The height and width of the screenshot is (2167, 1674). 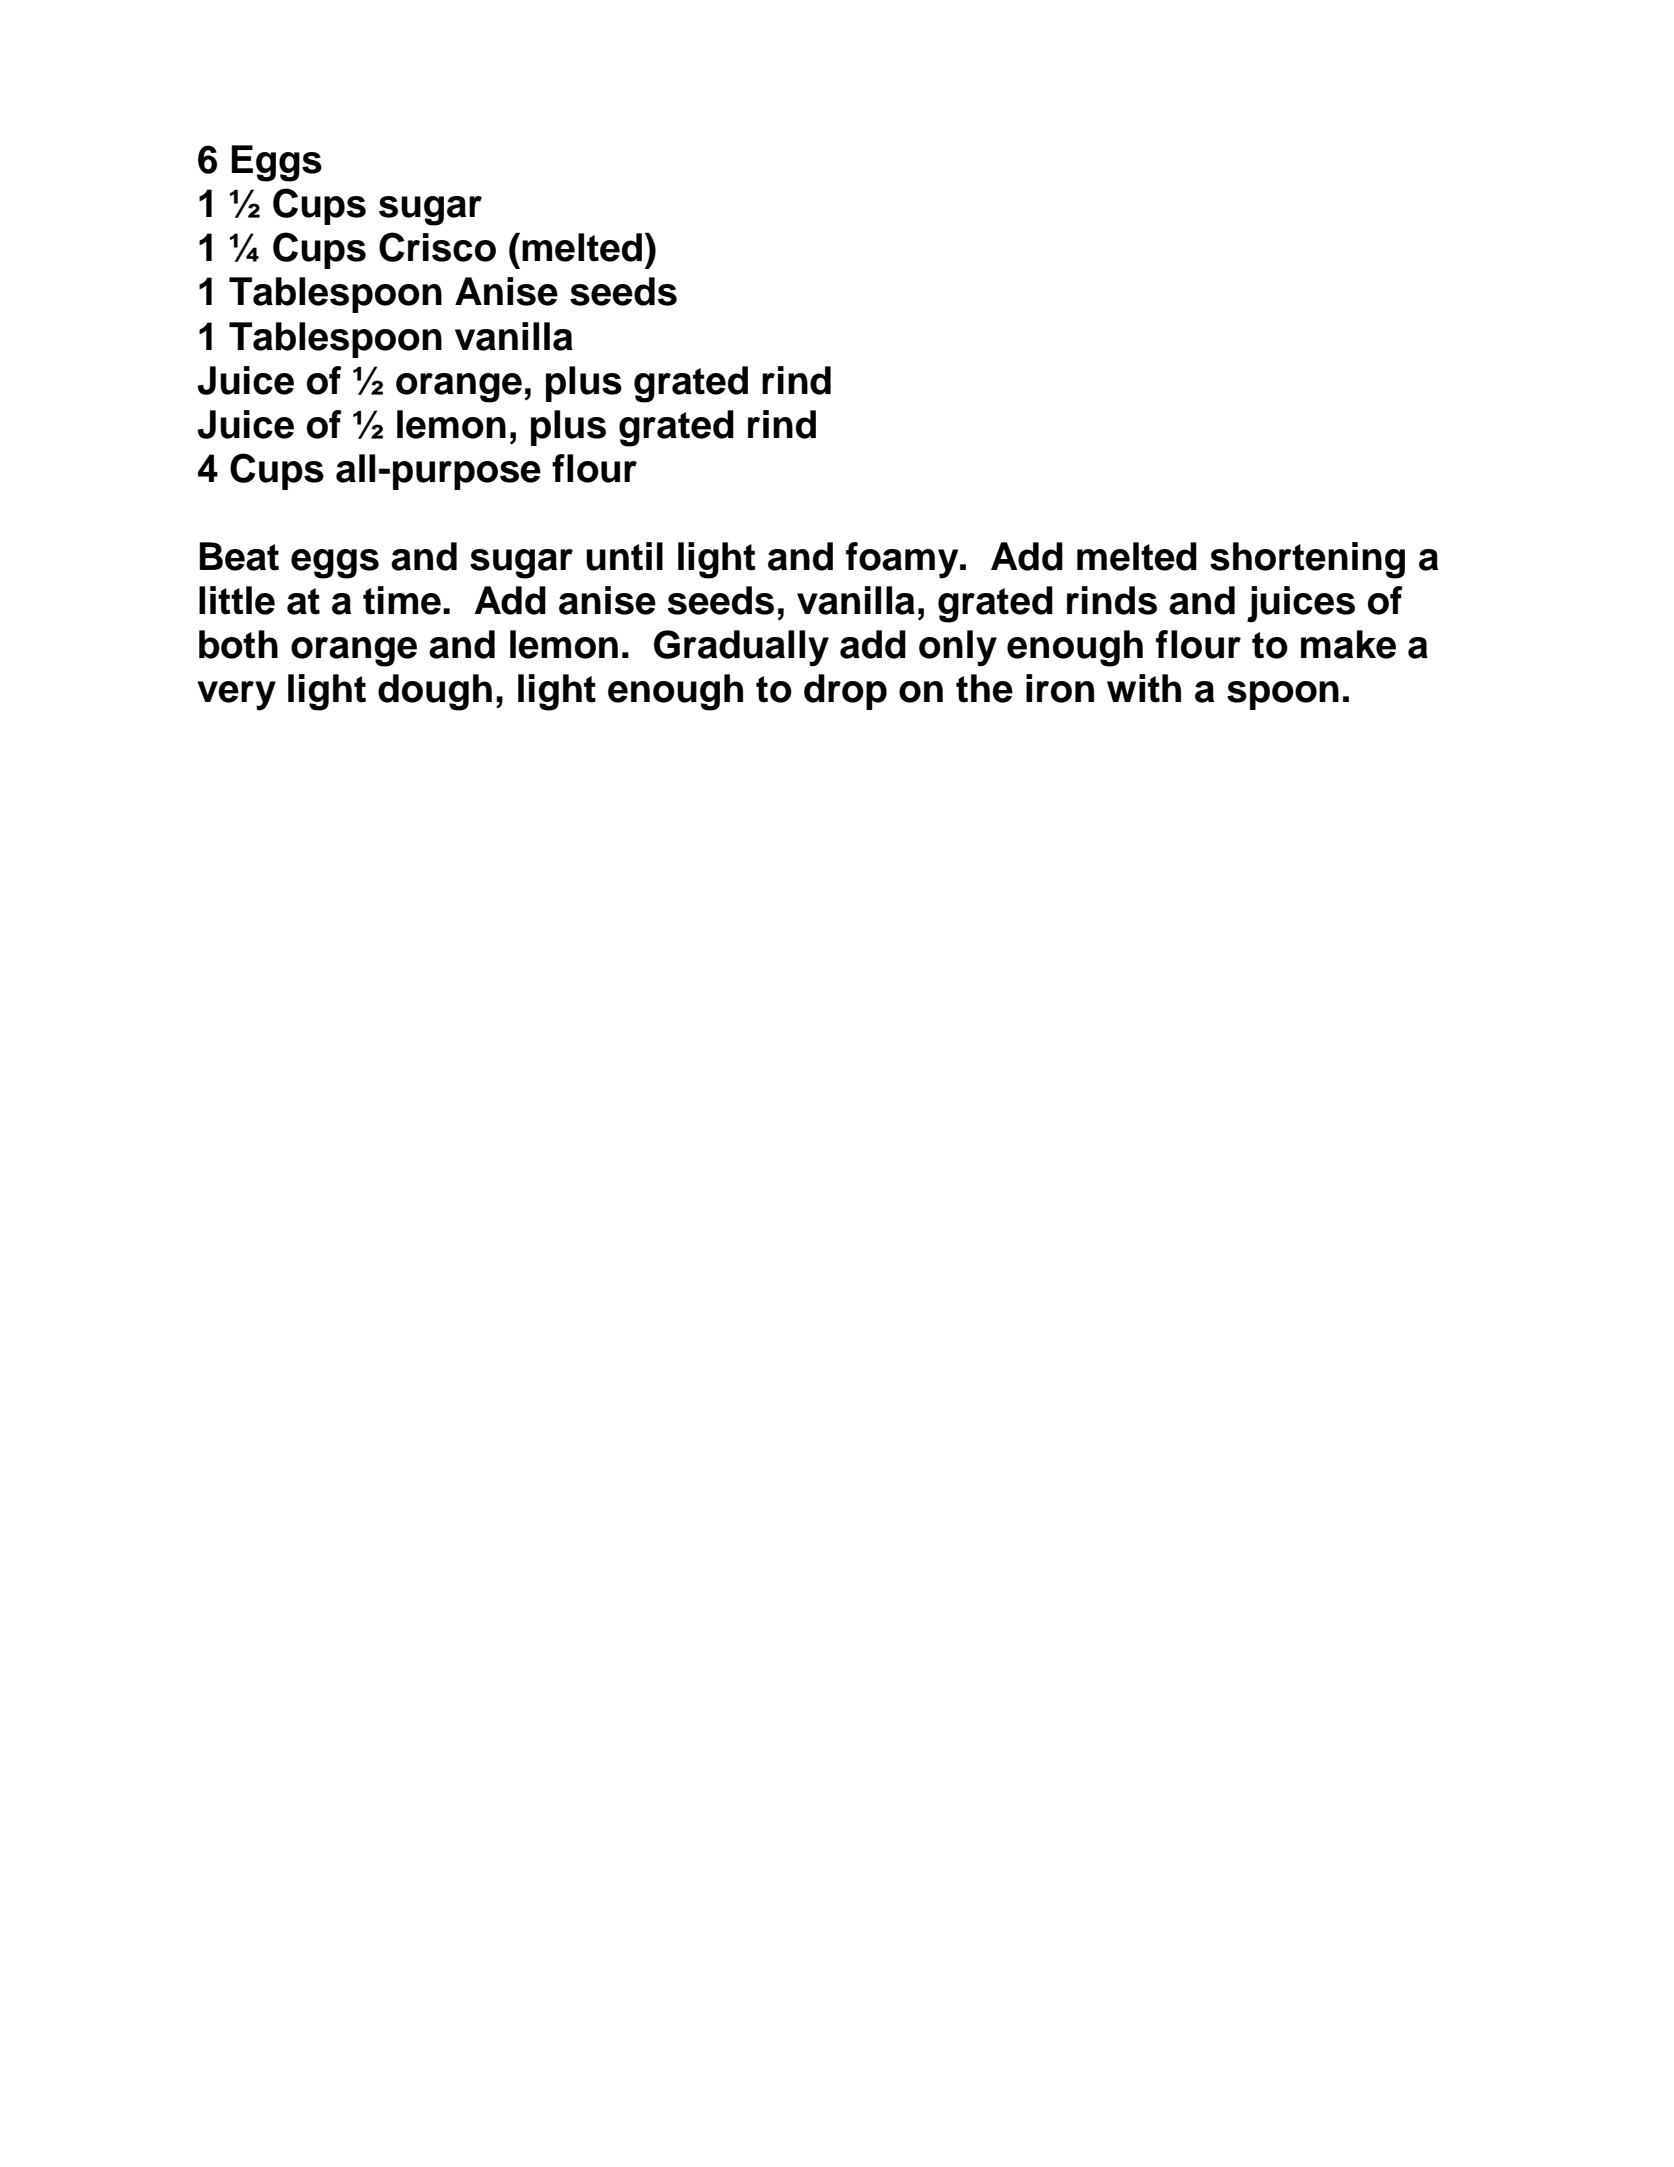 What do you see at coordinates (1307, 560) in the screenshot?
I see `shortening` at bounding box center [1307, 560].
